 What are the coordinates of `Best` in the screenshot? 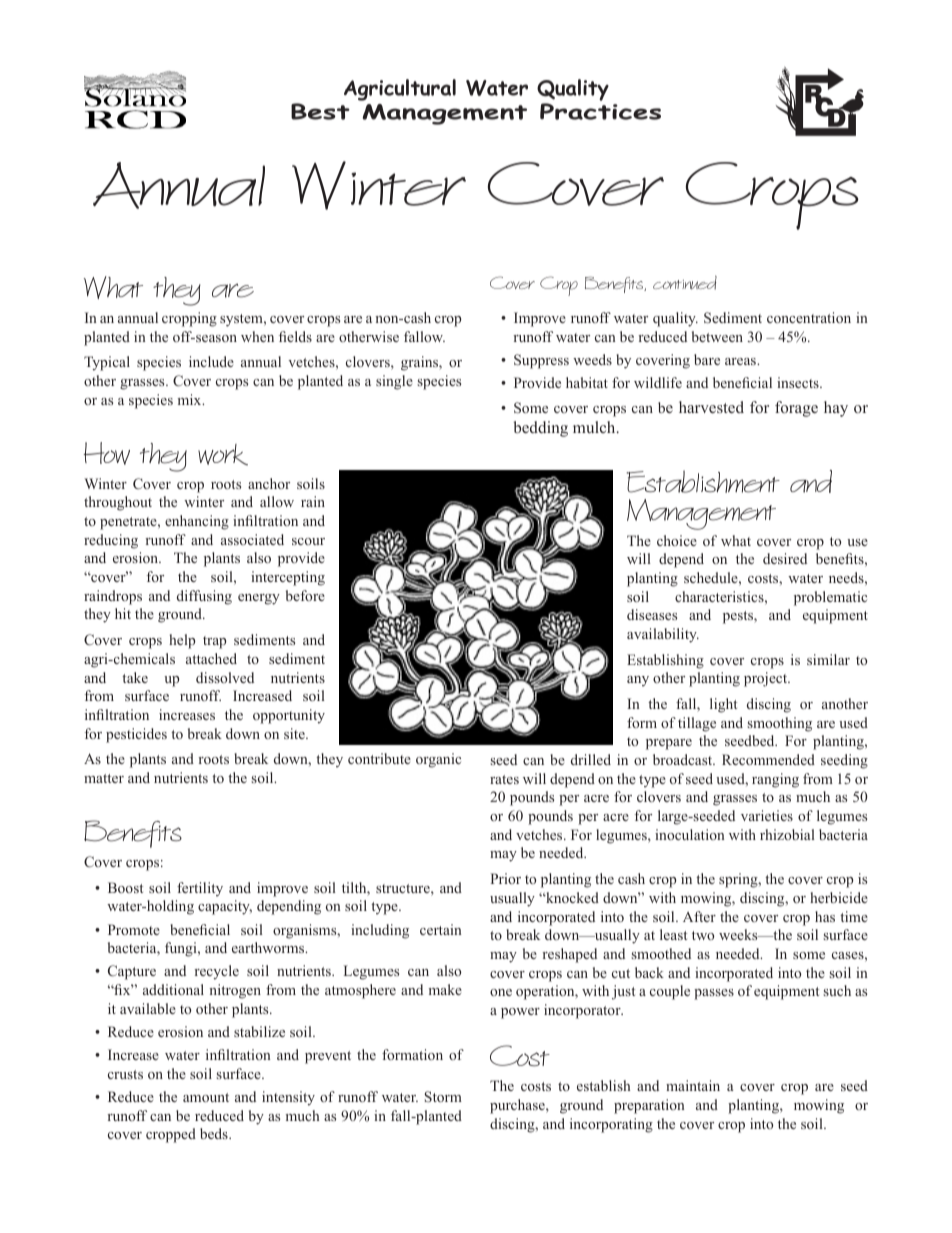 It's located at (320, 111).
